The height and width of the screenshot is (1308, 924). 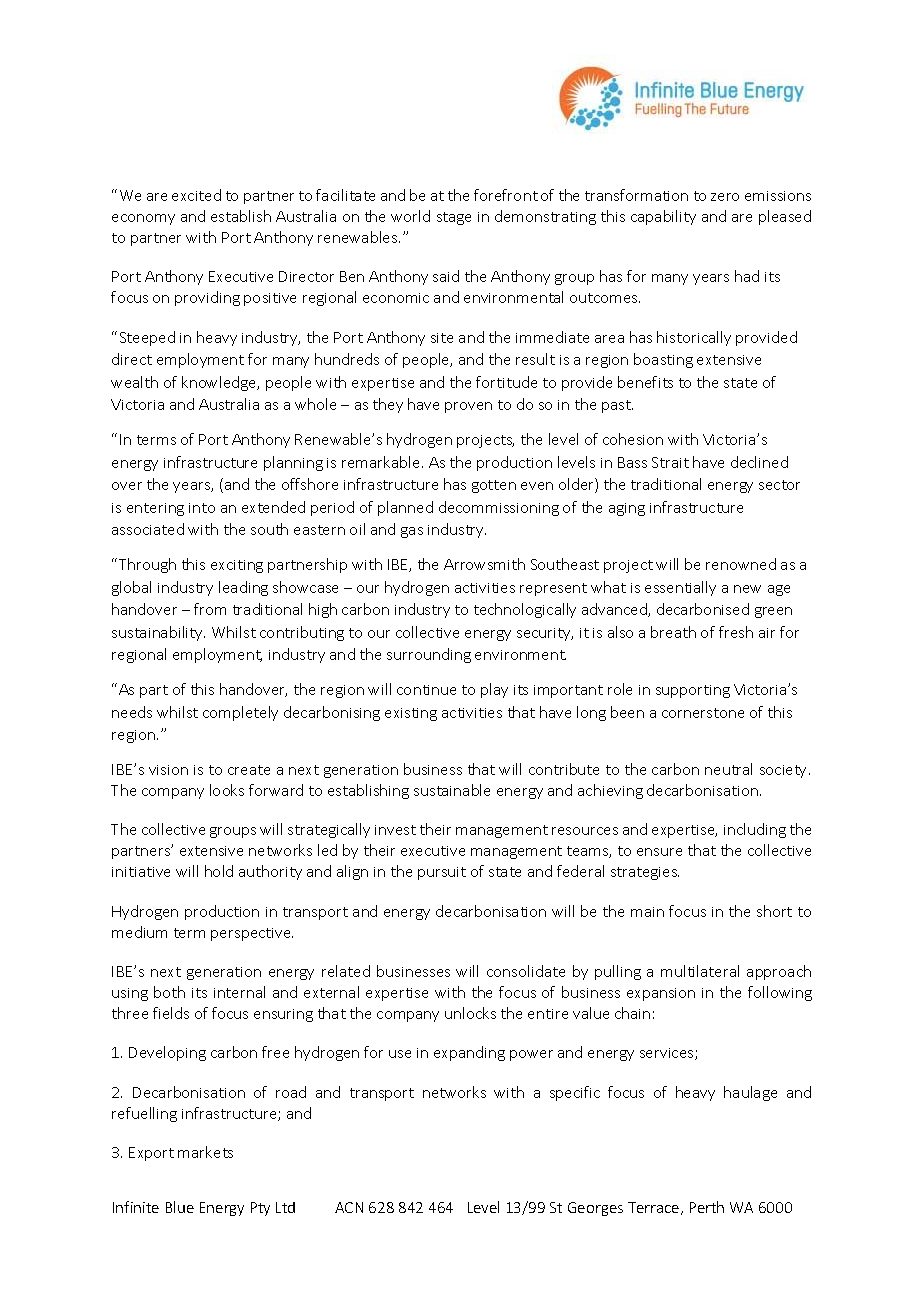 I want to click on technologically, so click(x=525, y=610).
